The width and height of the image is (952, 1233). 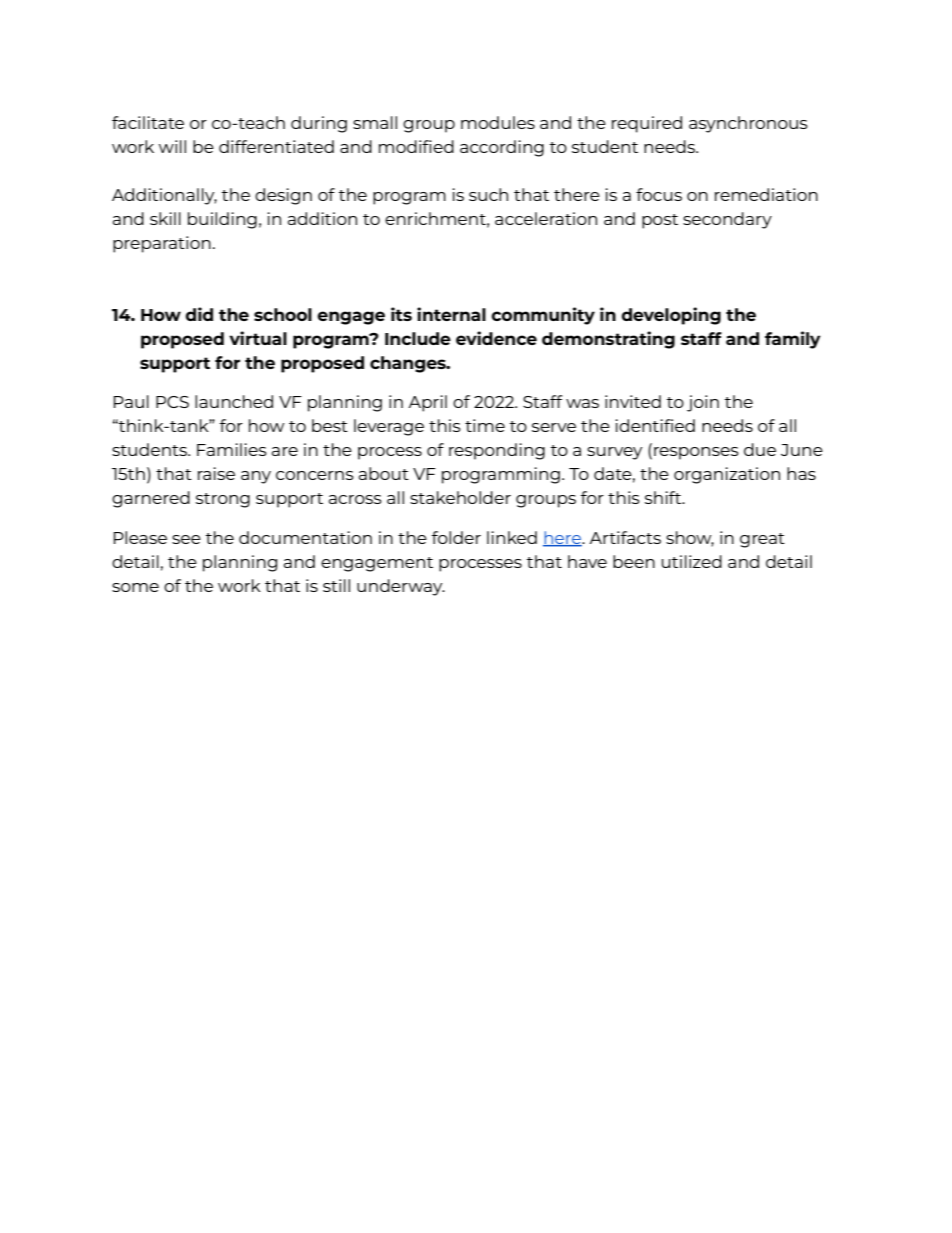 What do you see at coordinates (655, 425) in the image?
I see `identified` at bounding box center [655, 425].
